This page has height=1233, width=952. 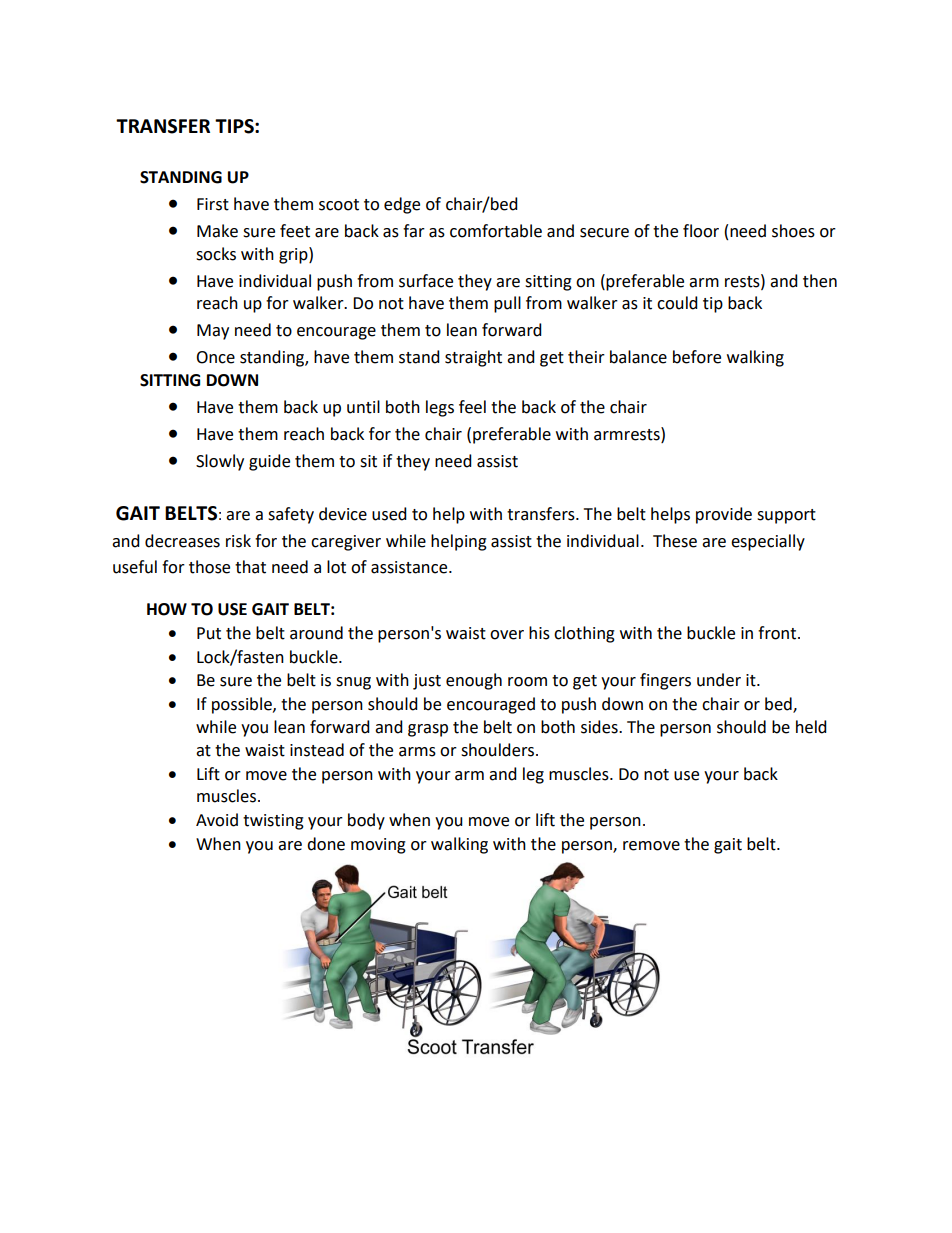 What do you see at coordinates (701, 231) in the page?
I see `floor` at bounding box center [701, 231].
